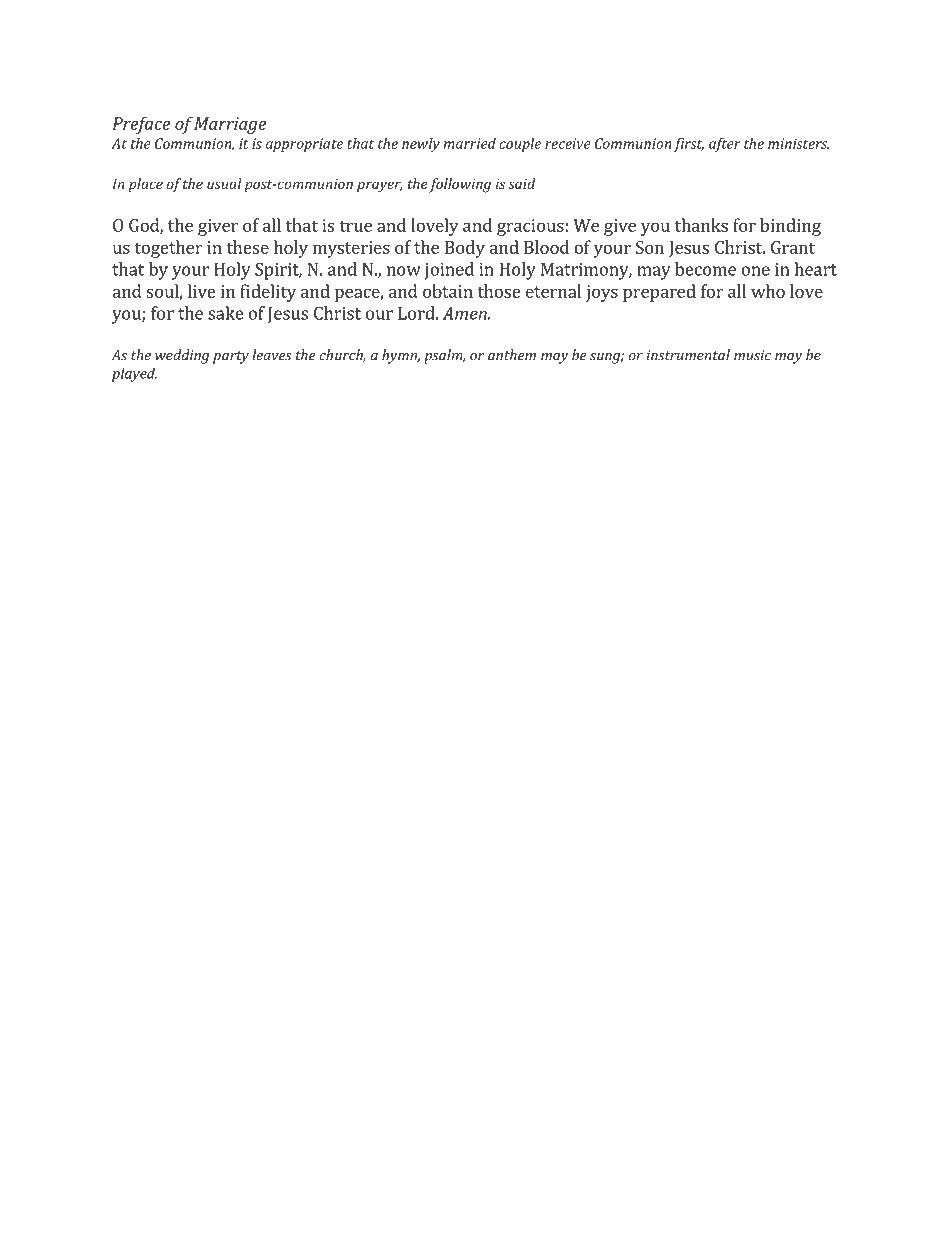 The image size is (952, 1233). I want to click on sake, so click(226, 313).
